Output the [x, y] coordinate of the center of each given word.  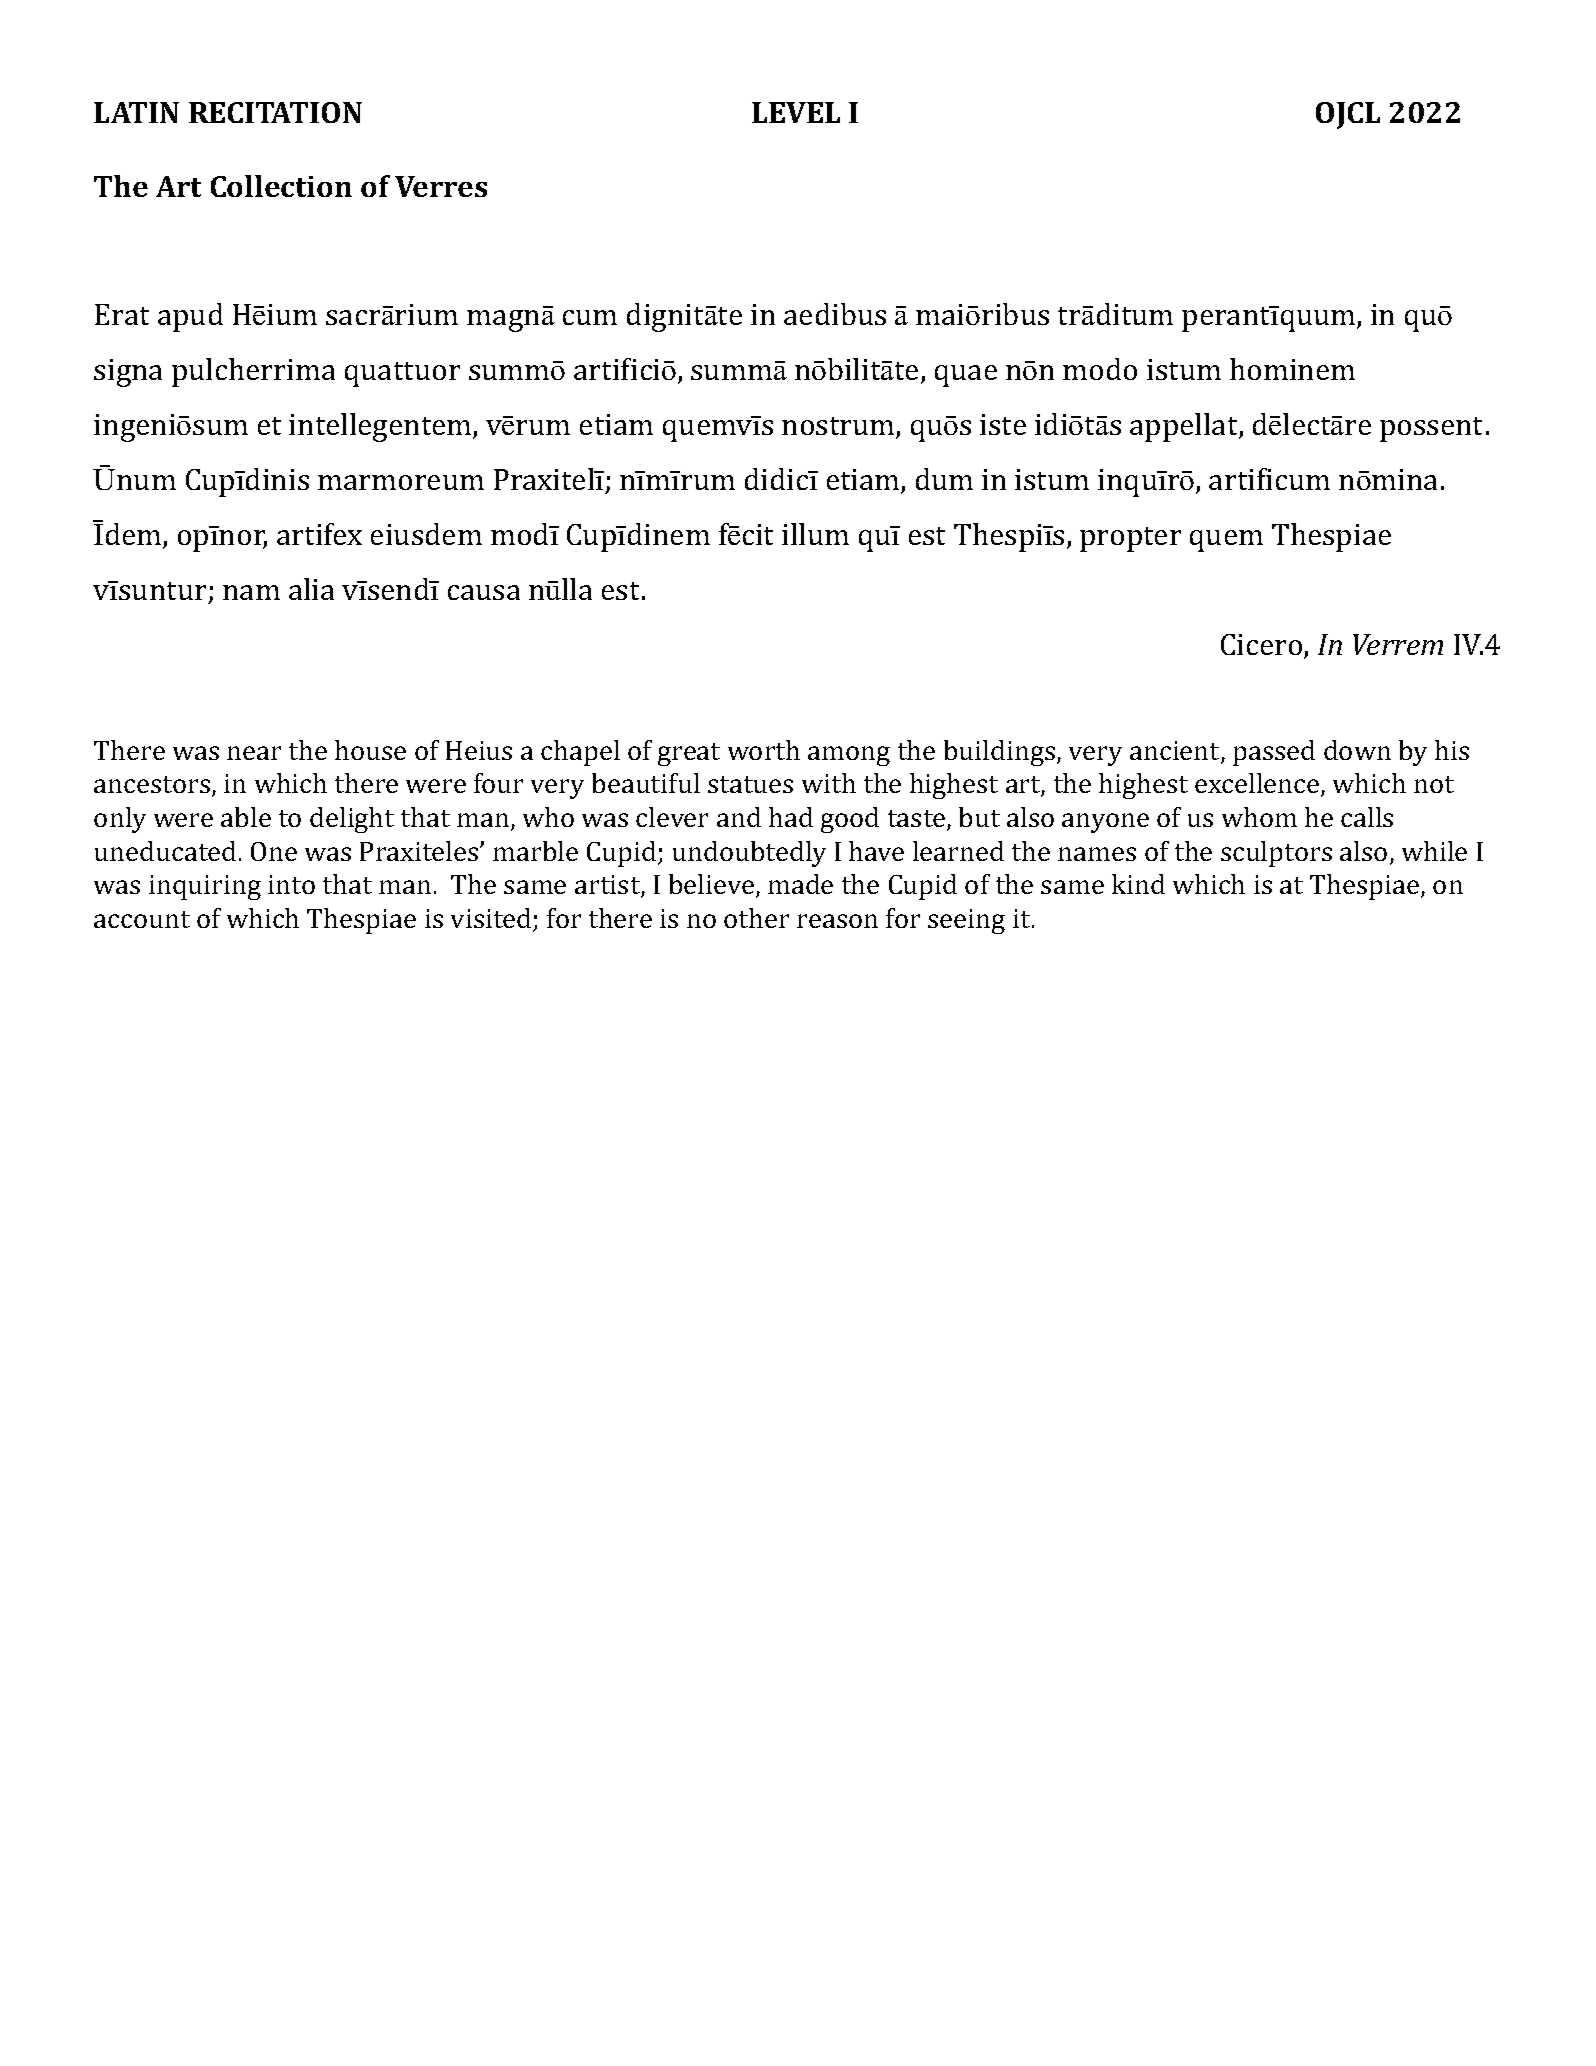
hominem [1292, 369]
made [800, 884]
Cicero [1263, 646]
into [291, 884]
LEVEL [796, 112]
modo [1100, 369]
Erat [122, 314]
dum [944, 479]
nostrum [839, 427]
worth [764, 750]
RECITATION [275, 112]
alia [311, 589]
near [254, 753]
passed [1274, 753]
